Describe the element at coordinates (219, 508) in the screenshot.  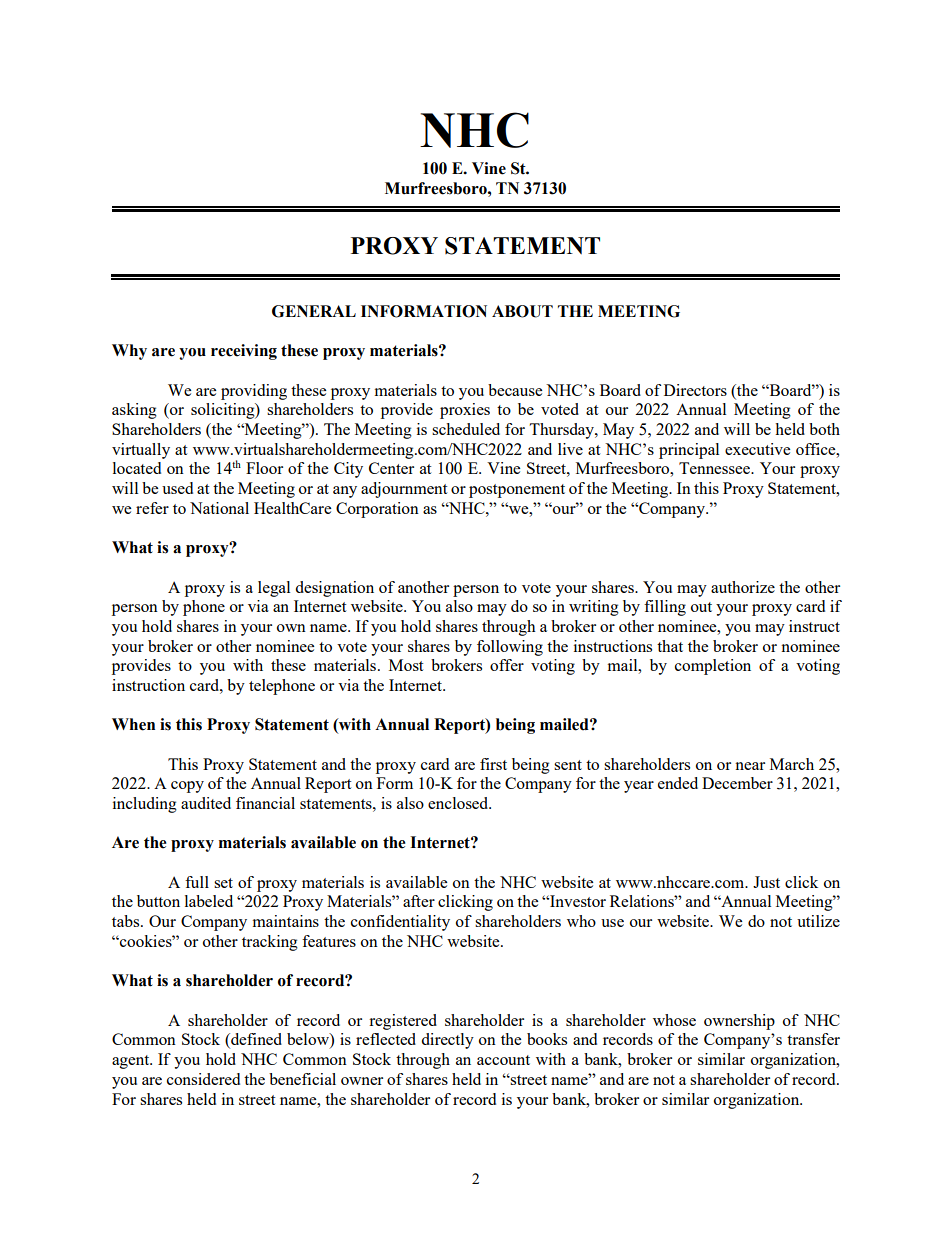
I see `National` at that location.
